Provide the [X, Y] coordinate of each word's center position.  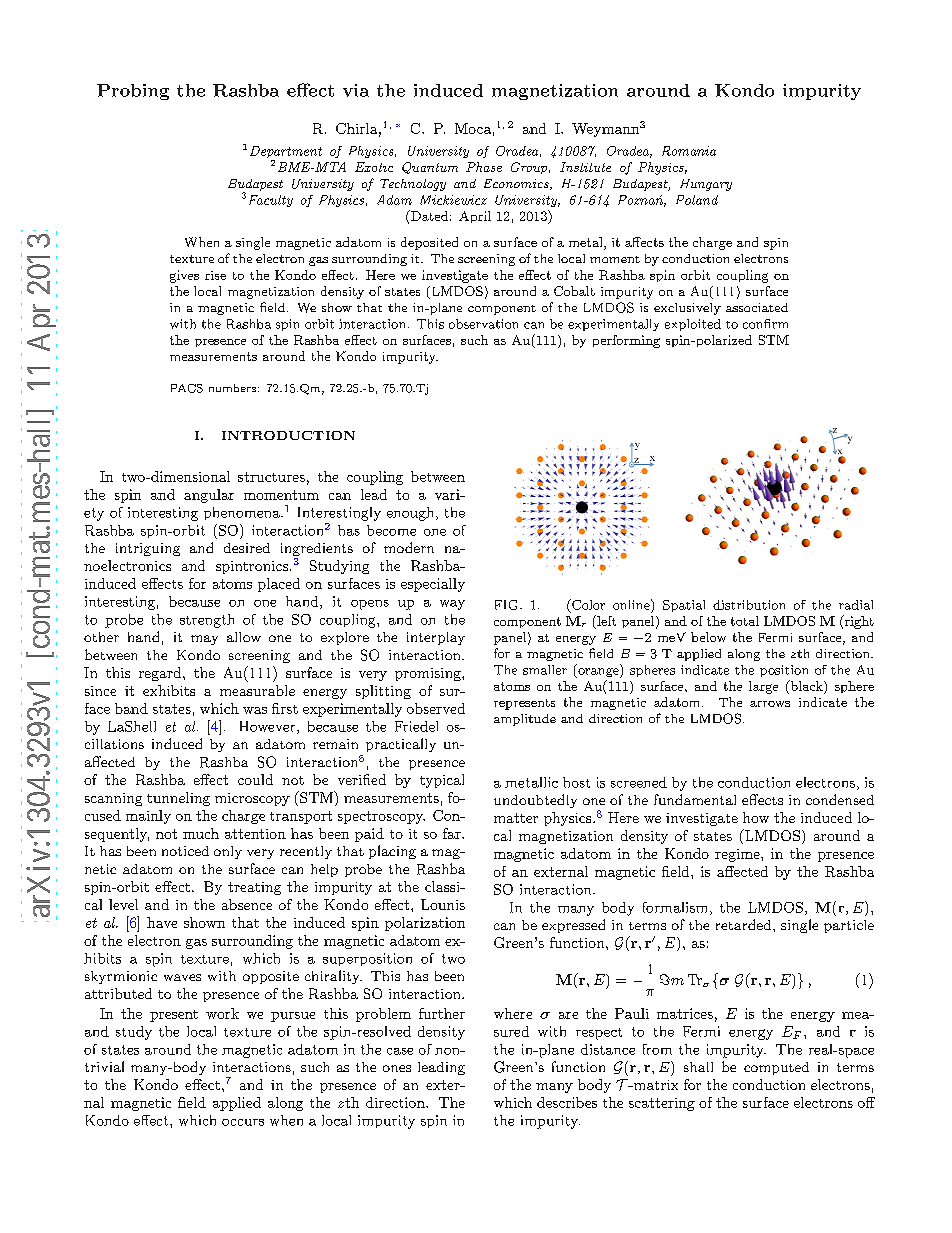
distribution [749, 605]
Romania [689, 151]
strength [207, 621]
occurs [243, 1122]
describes [567, 1102]
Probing [133, 92]
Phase [484, 167]
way [452, 605]
